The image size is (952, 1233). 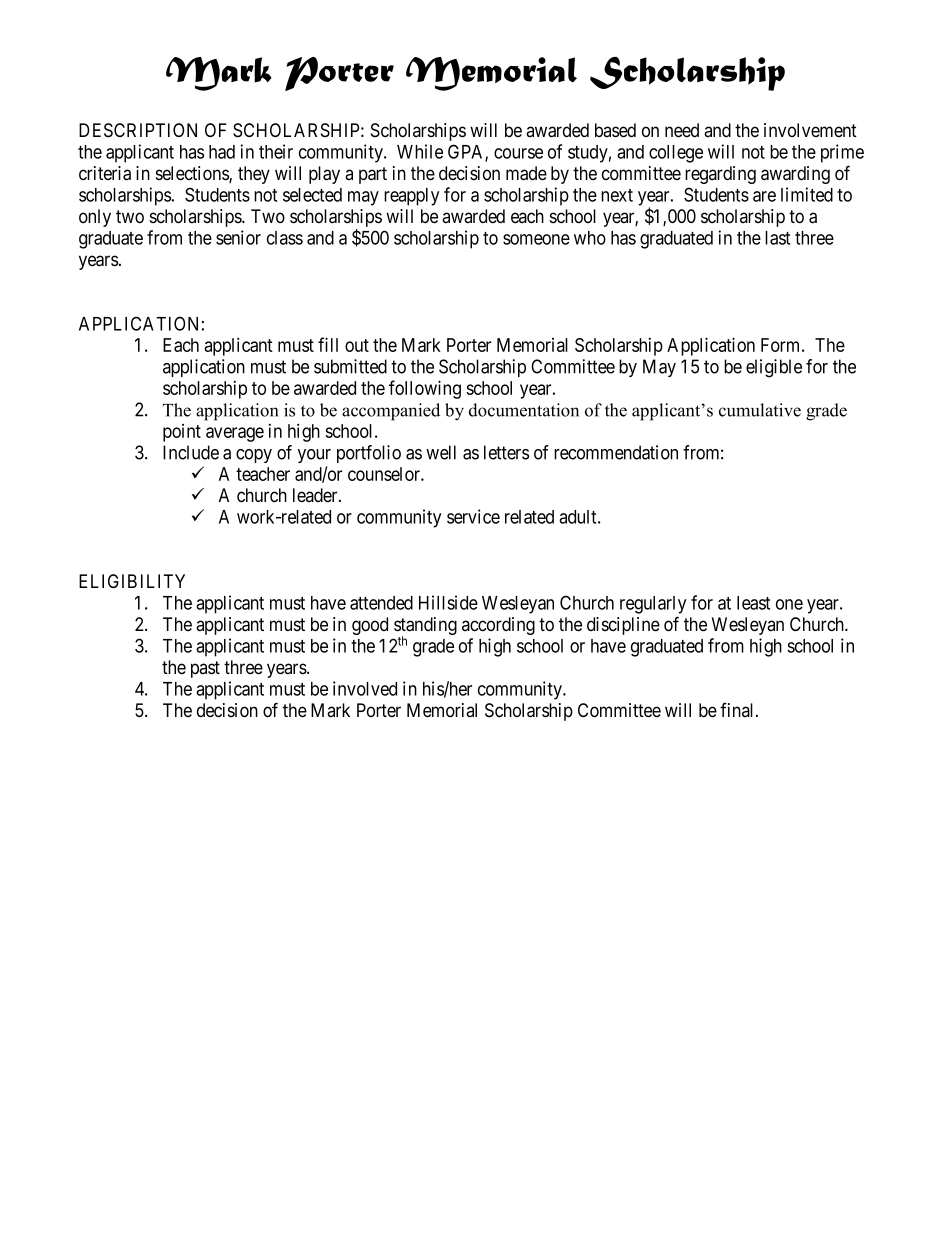 I want to click on service, so click(x=473, y=516).
